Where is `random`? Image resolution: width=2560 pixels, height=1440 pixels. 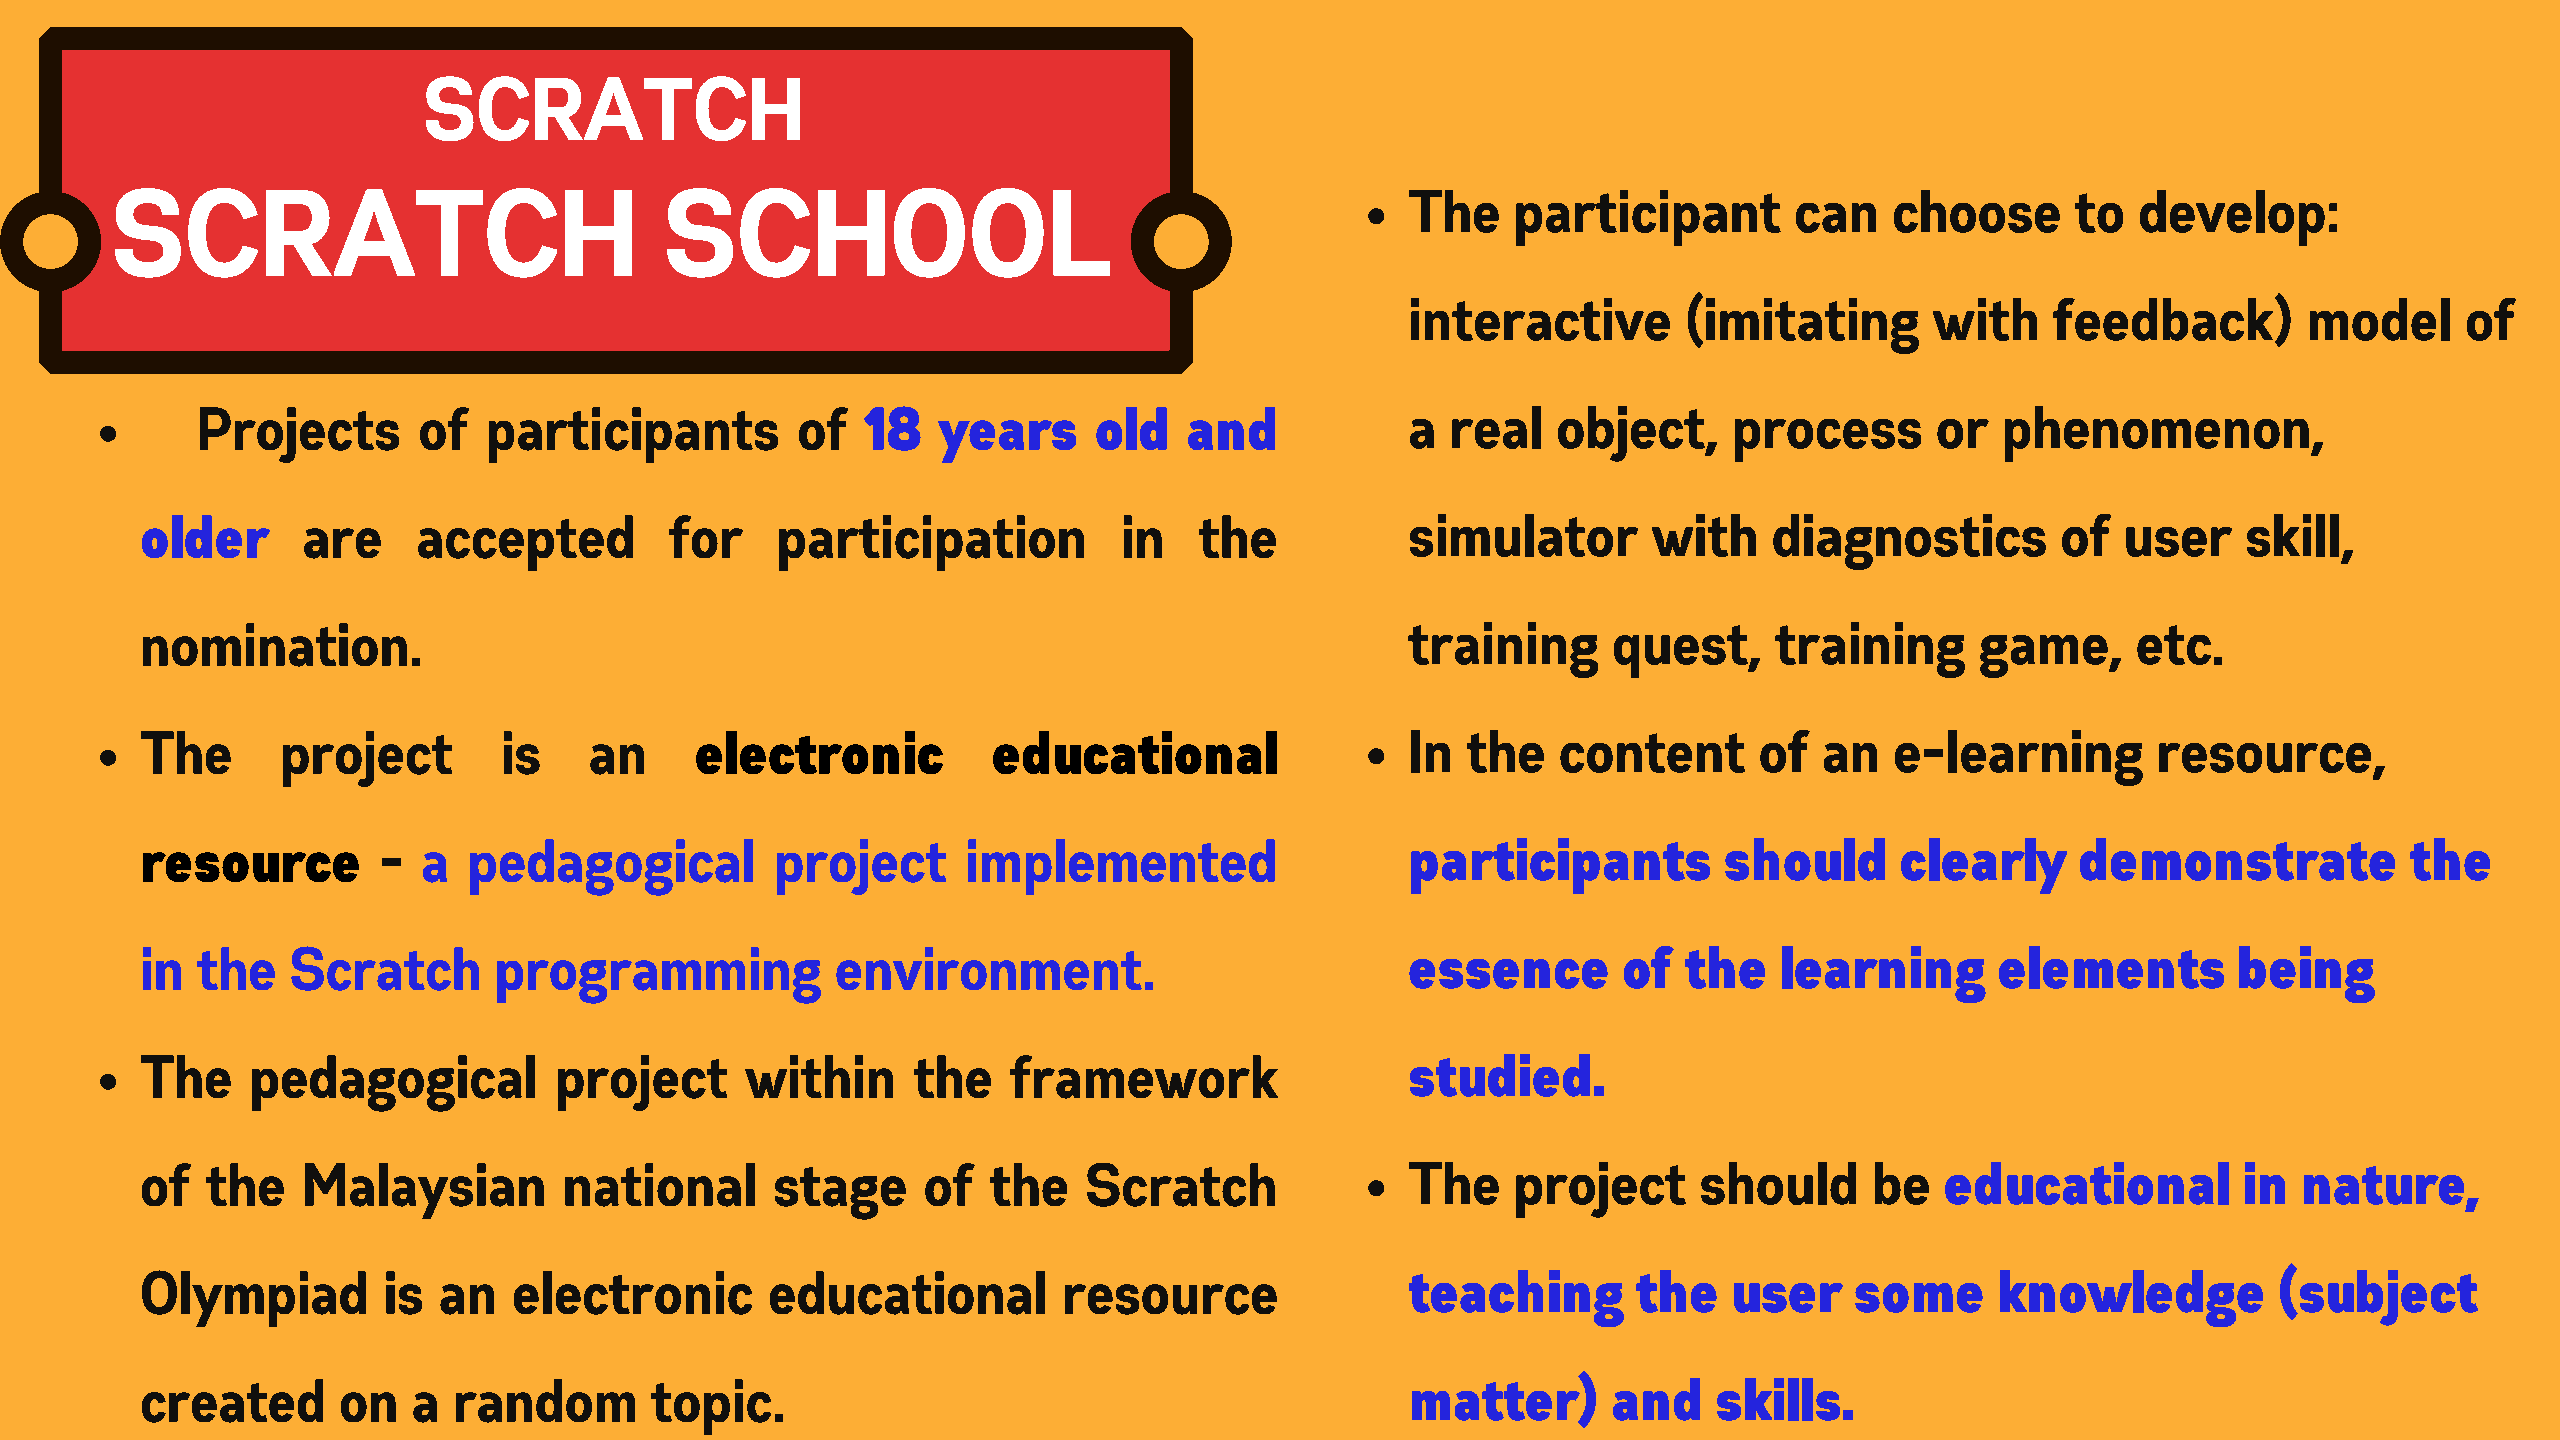 random is located at coordinates (545, 1401).
